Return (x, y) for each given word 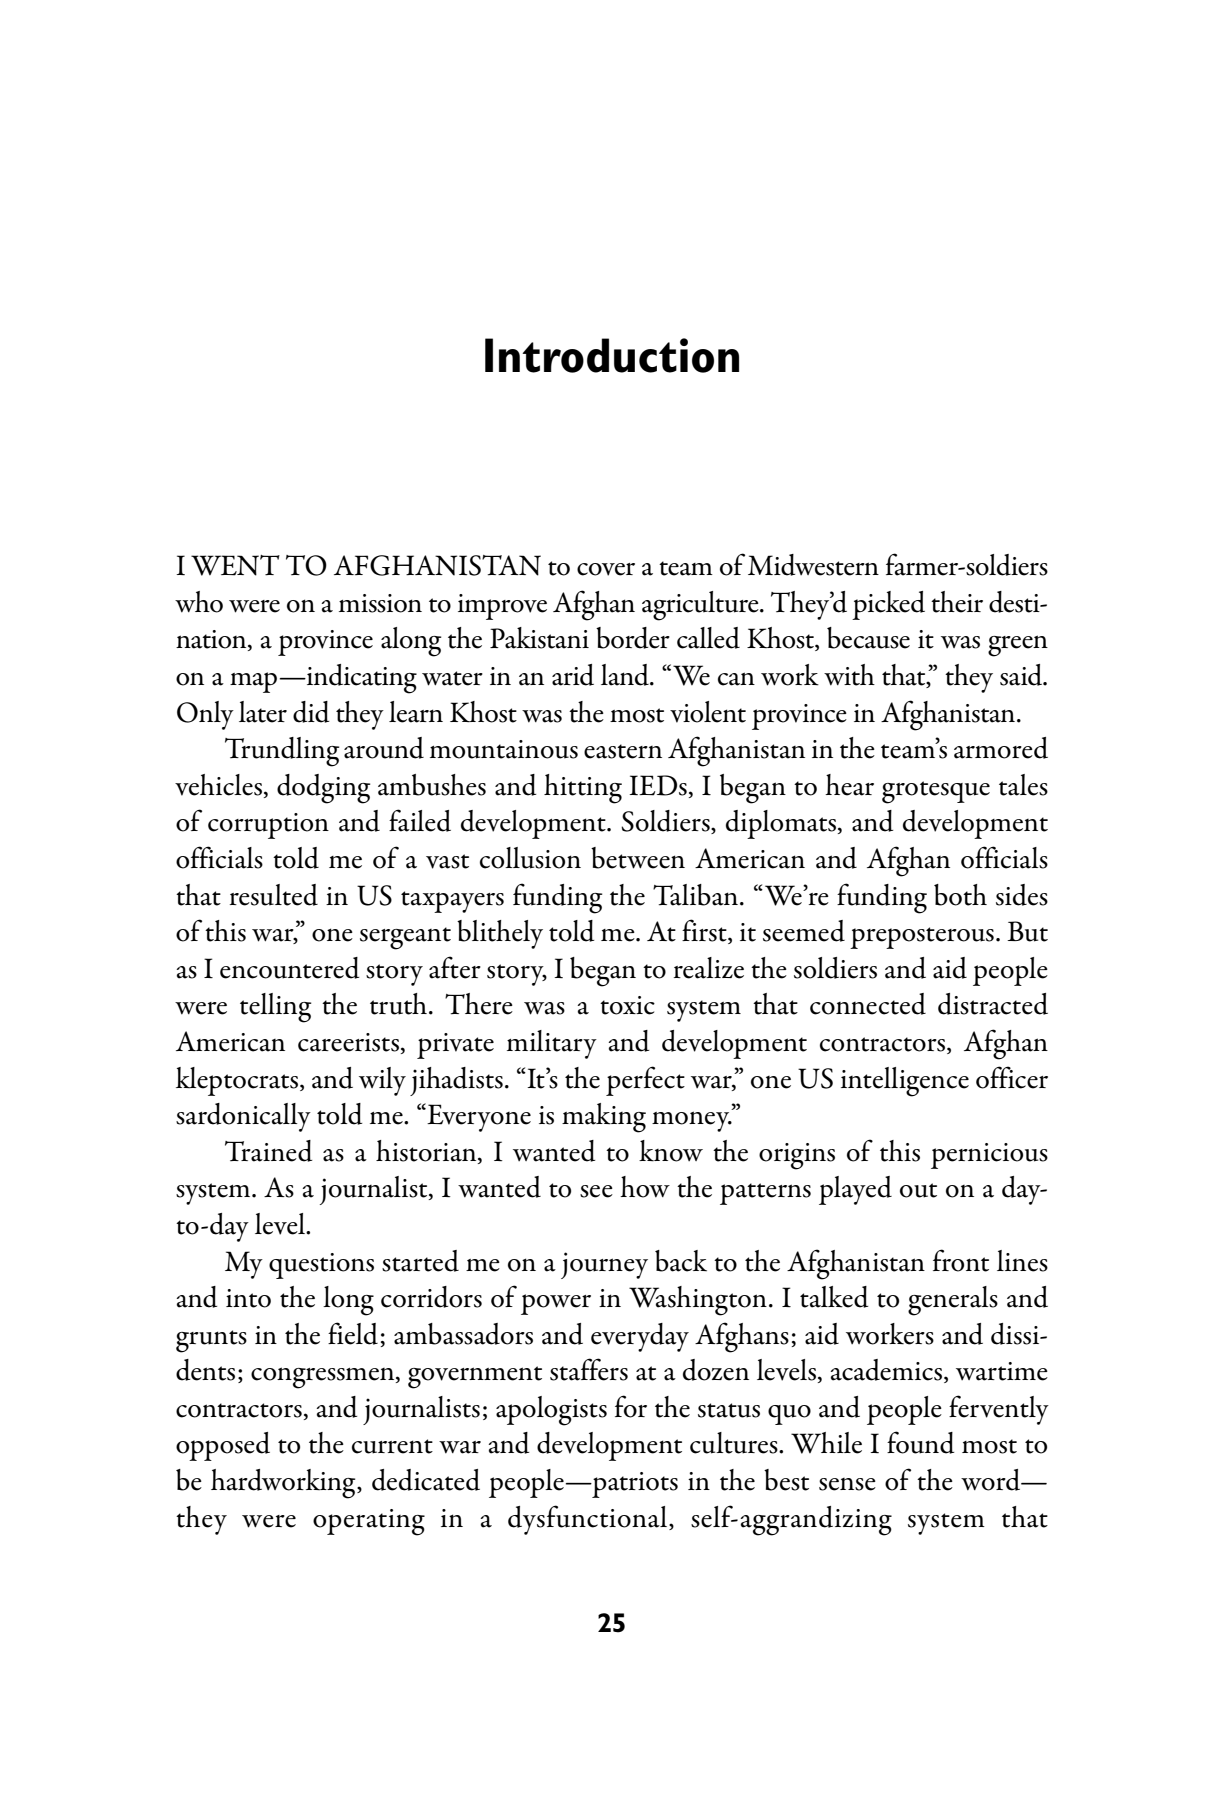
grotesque (936, 792)
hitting (583, 789)
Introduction (612, 355)
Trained (268, 1151)
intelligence (905, 1082)
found (920, 1442)
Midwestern (813, 565)
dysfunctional (589, 1520)
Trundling (282, 752)
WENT (235, 565)
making (604, 1118)
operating (369, 1522)
